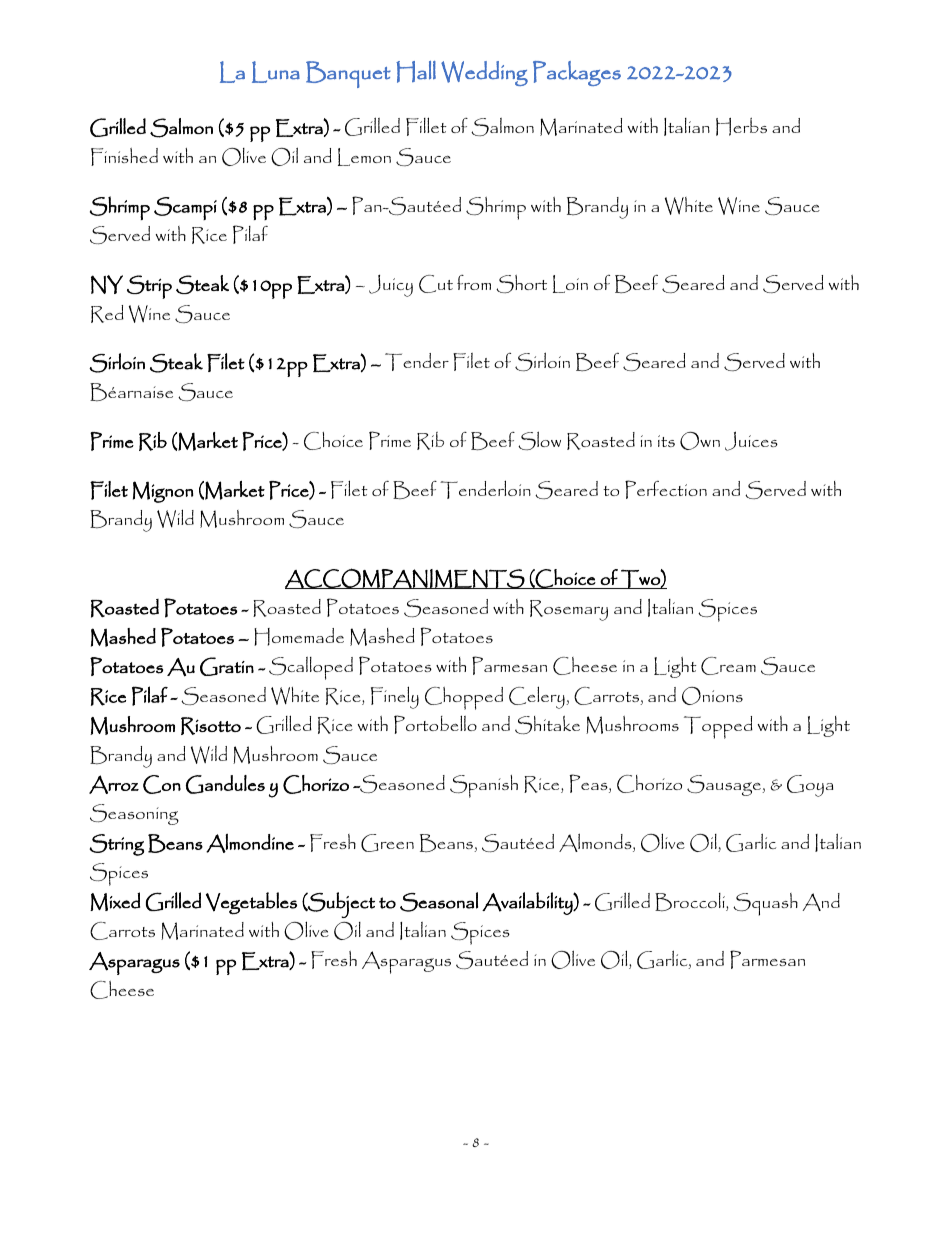 The height and width of the screenshot is (1233, 952). I want to click on Seasonal, so click(439, 902).
